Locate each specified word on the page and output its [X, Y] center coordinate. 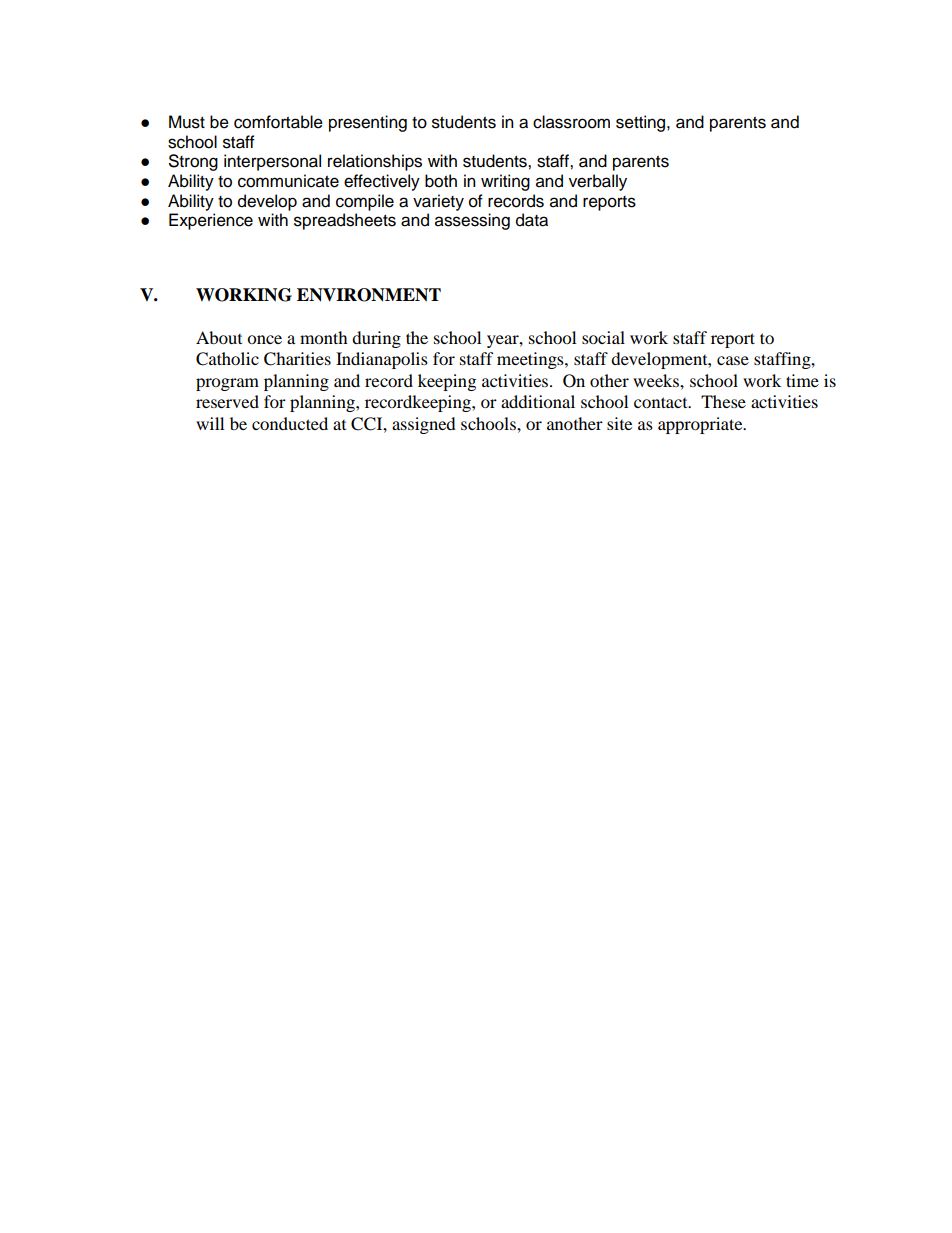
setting [642, 123]
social [603, 337]
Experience [211, 221]
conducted [290, 423]
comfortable [278, 122]
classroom [571, 122]
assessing [472, 221]
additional [538, 401]
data [532, 220]
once [264, 339]
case [733, 360]
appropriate [701, 425]
